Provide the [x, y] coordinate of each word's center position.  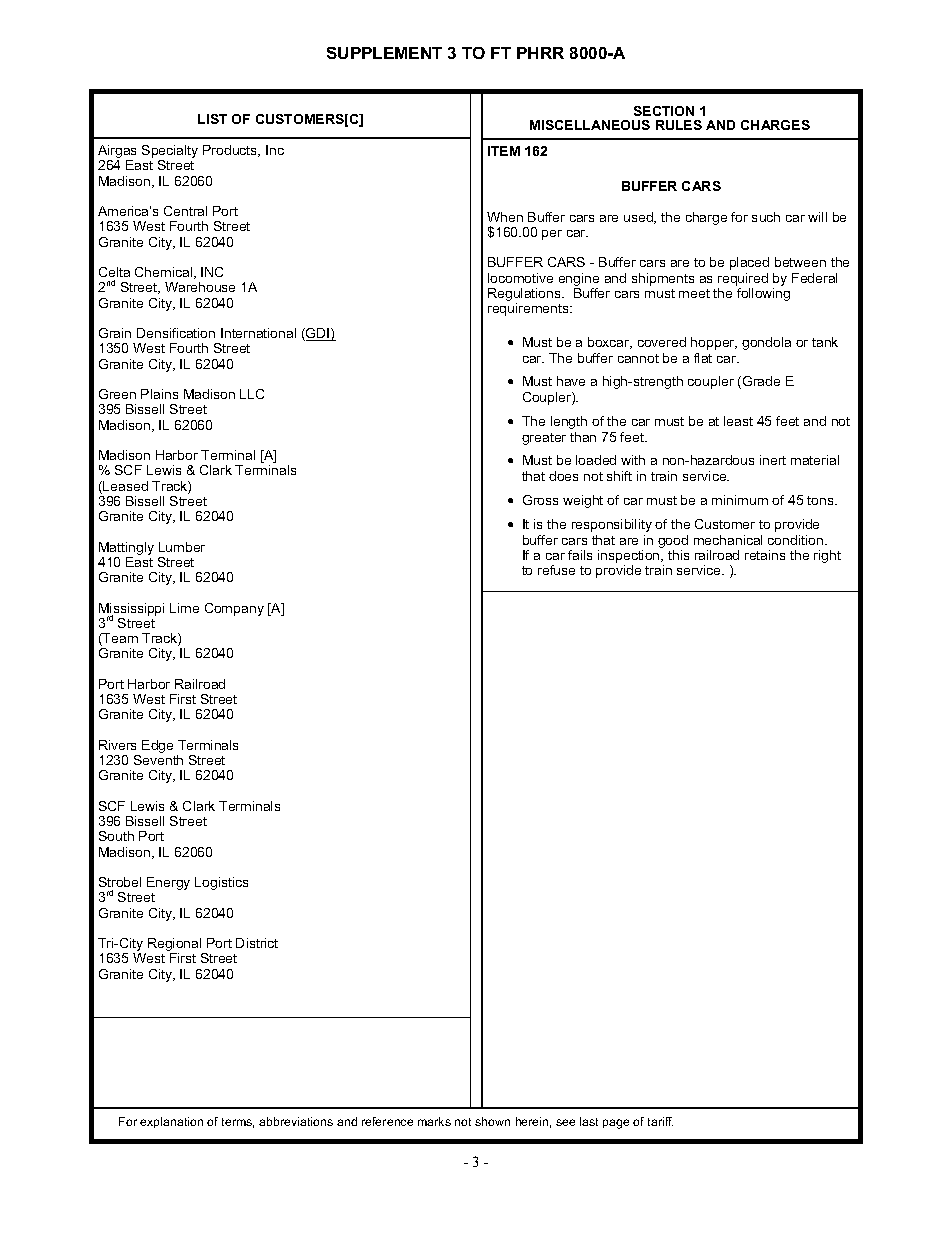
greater [544, 439]
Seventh [158, 760]
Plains [159, 394]
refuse [556, 570]
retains [765, 555]
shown [492, 1121]
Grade [761, 381]
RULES [679, 125]
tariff [660, 1121]
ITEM [504, 151]
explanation [171, 1122]
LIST [212, 119]
